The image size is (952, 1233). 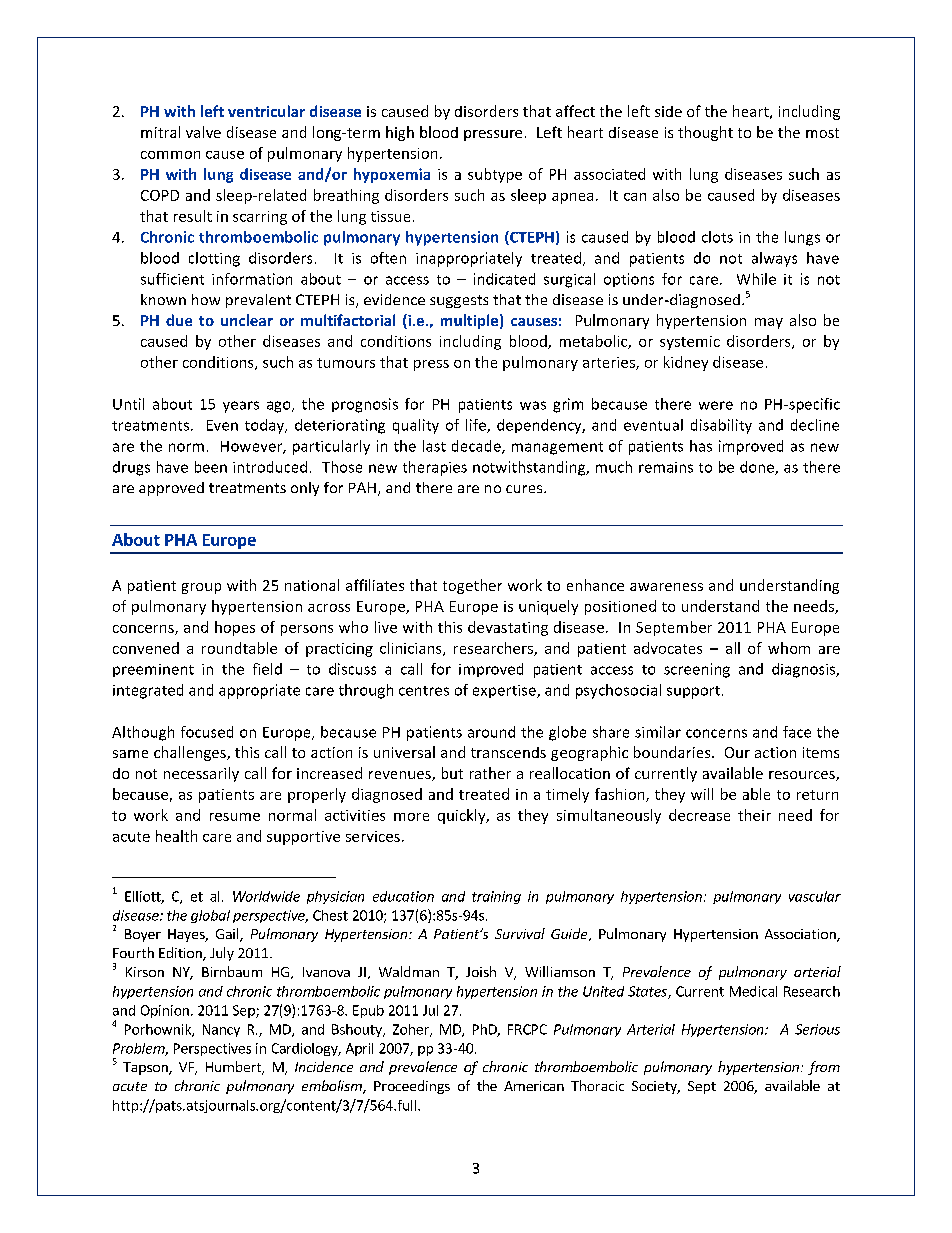 What do you see at coordinates (495, 175) in the image?
I see `subtype` at bounding box center [495, 175].
